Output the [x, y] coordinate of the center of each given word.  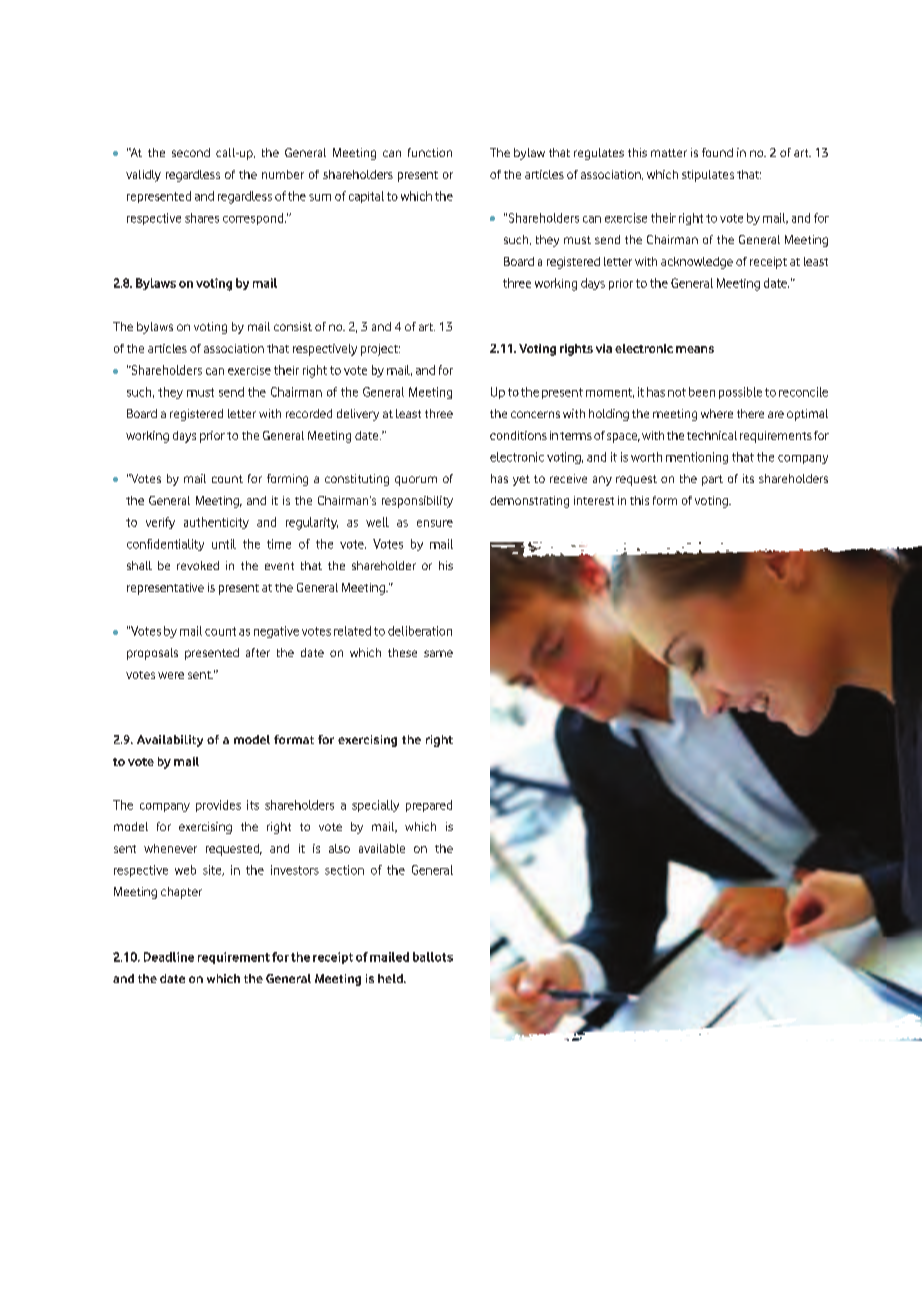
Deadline [169, 957]
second [191, 152]
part [712, 480]
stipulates [708, 176]
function [430, 152]
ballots [433, 957]
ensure [435, 523]
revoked [198, 565]
